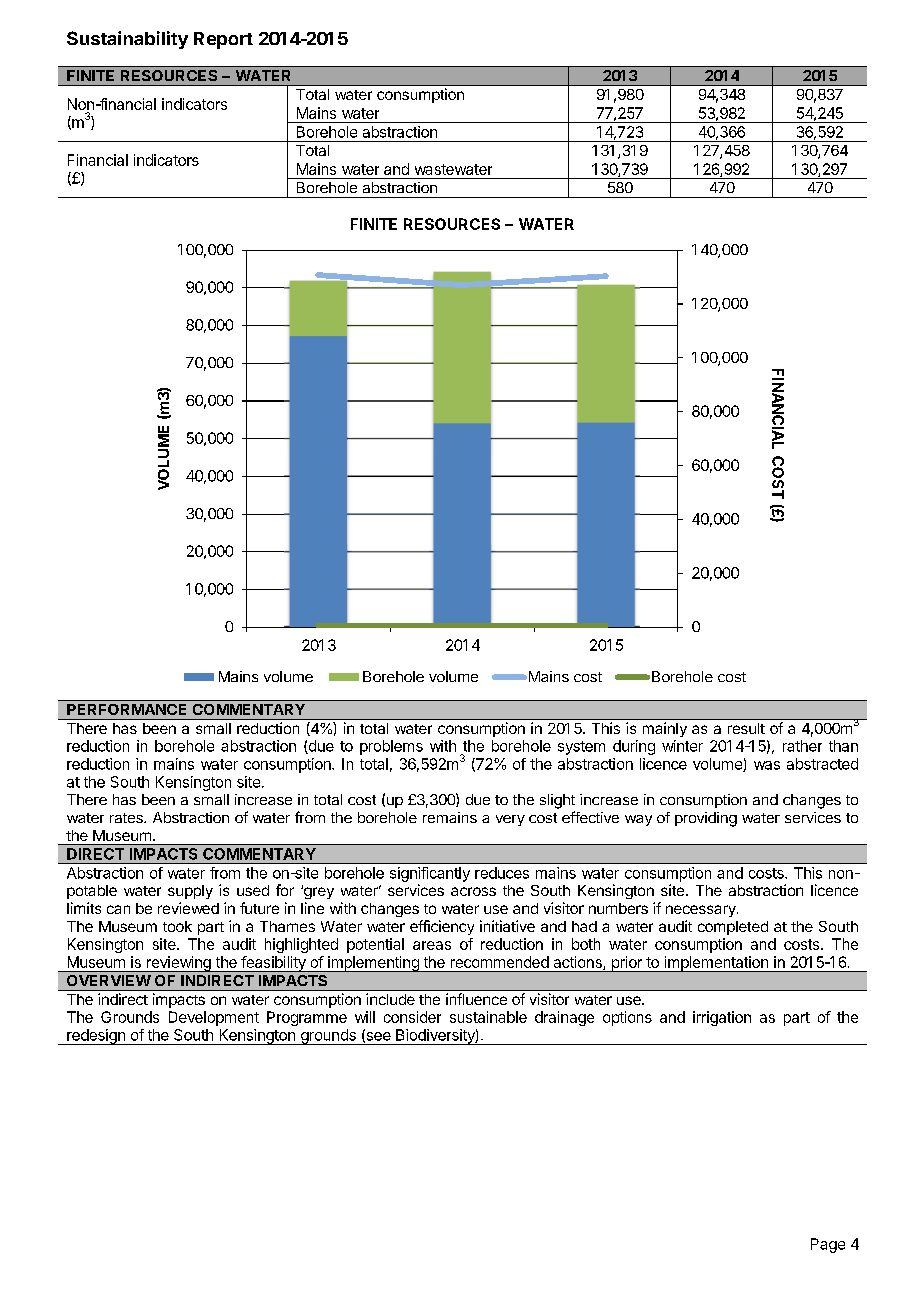 Image resolution: width=924 pixels, height=1308 pixels. What do you see at coordinates (223, 40) in the page?
I see `Report` at bounding box center [223, 40].
